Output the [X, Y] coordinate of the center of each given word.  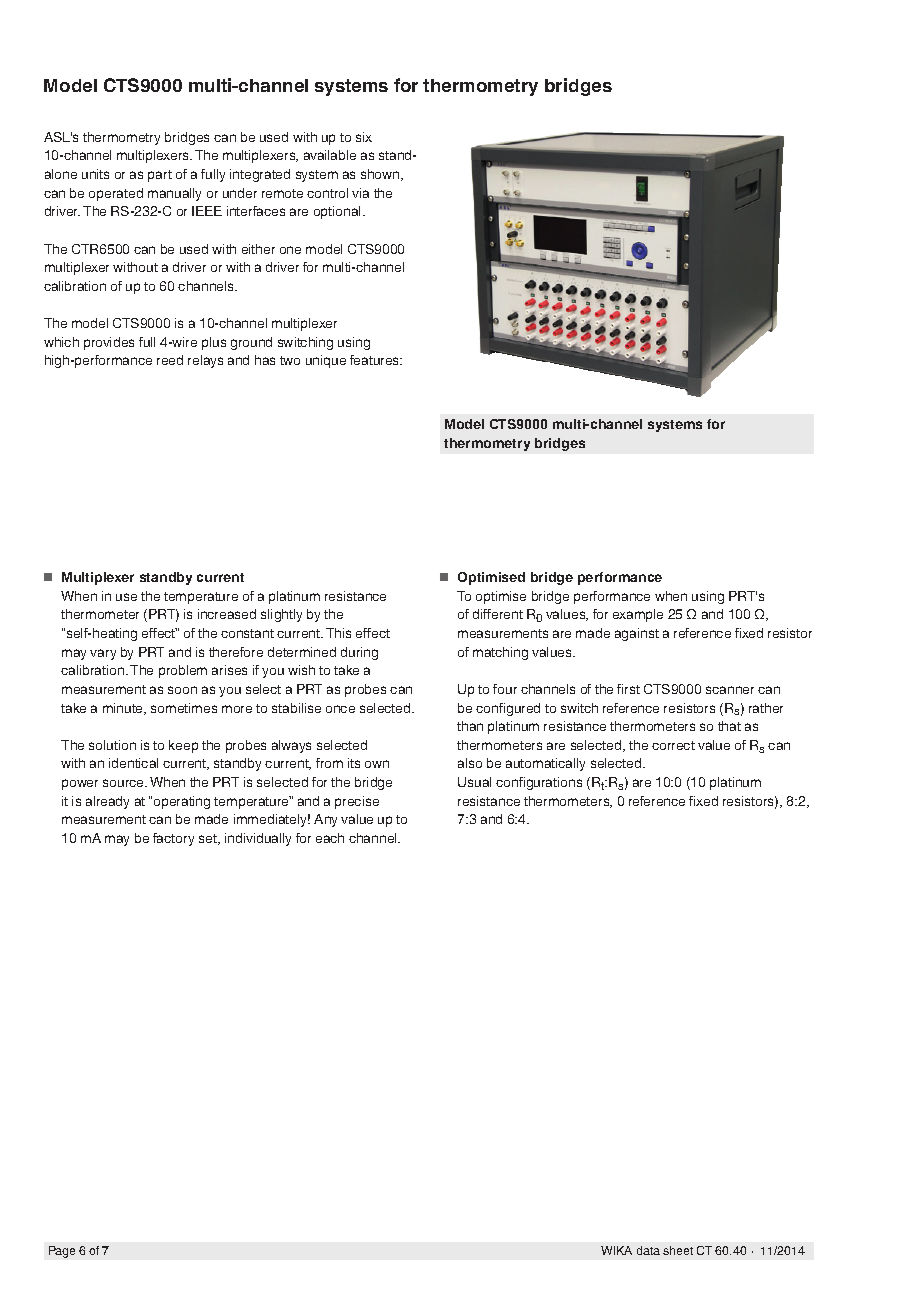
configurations [539, 783]
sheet [678, 1250]
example [638, 615]
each [330, 838]
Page [62, 1252]
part [160, 176]
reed [170, 360]
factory [173, 839]
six [364, 137]
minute [124, 709]
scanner [730, 690]
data [648, 1250]
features [376, 360]
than [470, 726]
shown [381, 175]
